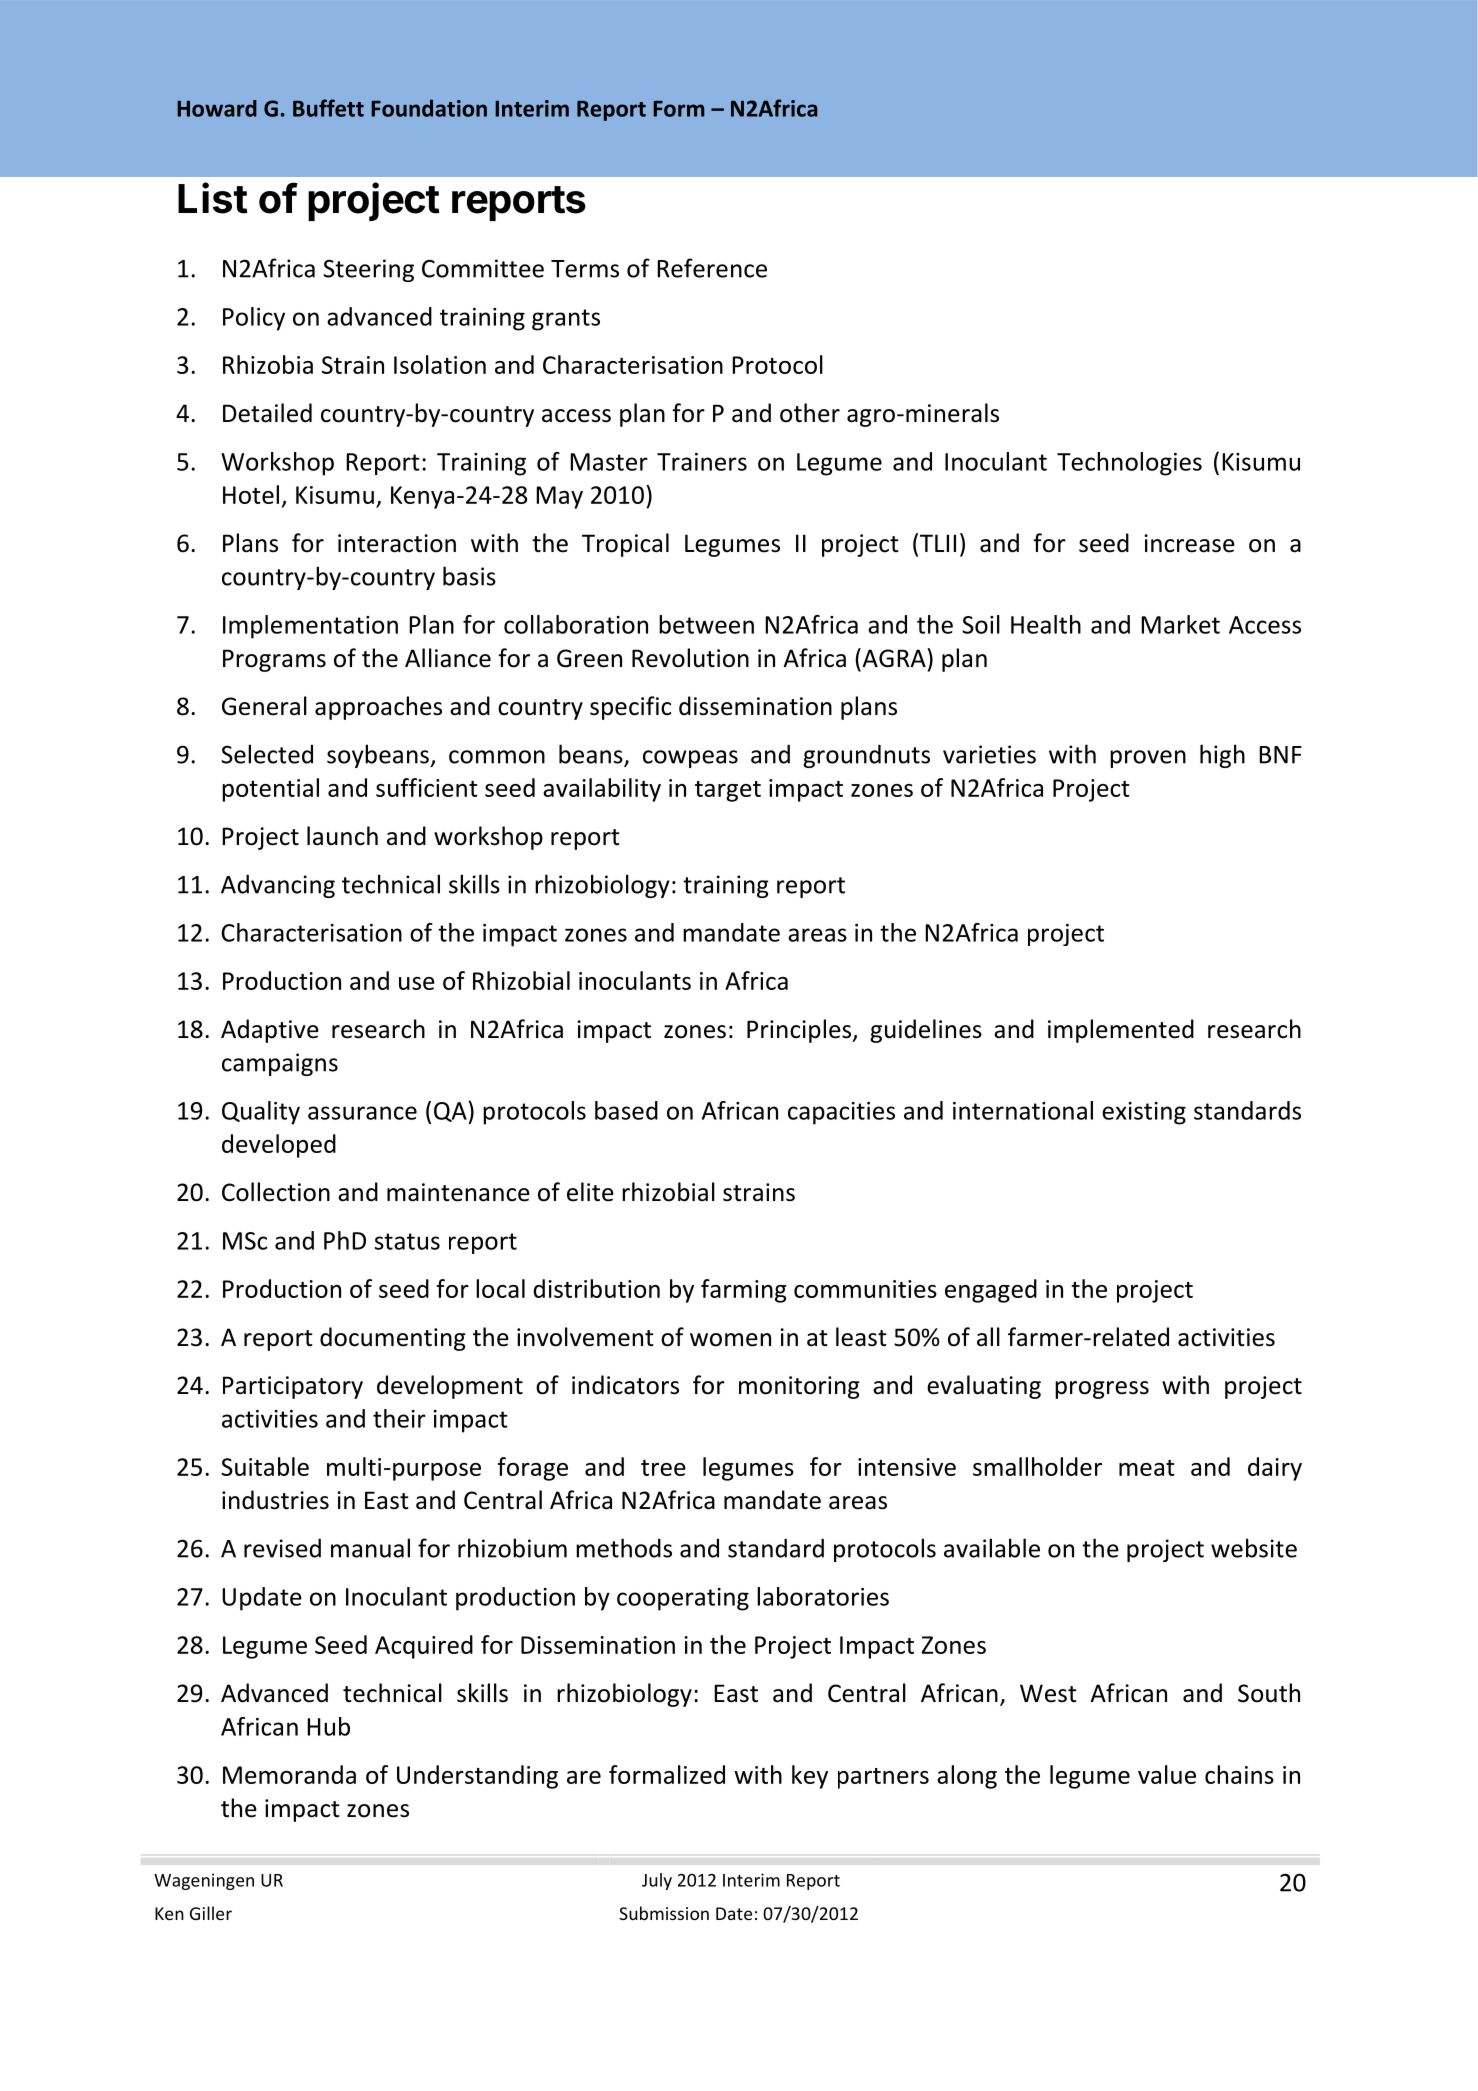  I want to click on Market, so click(1180, 624).
